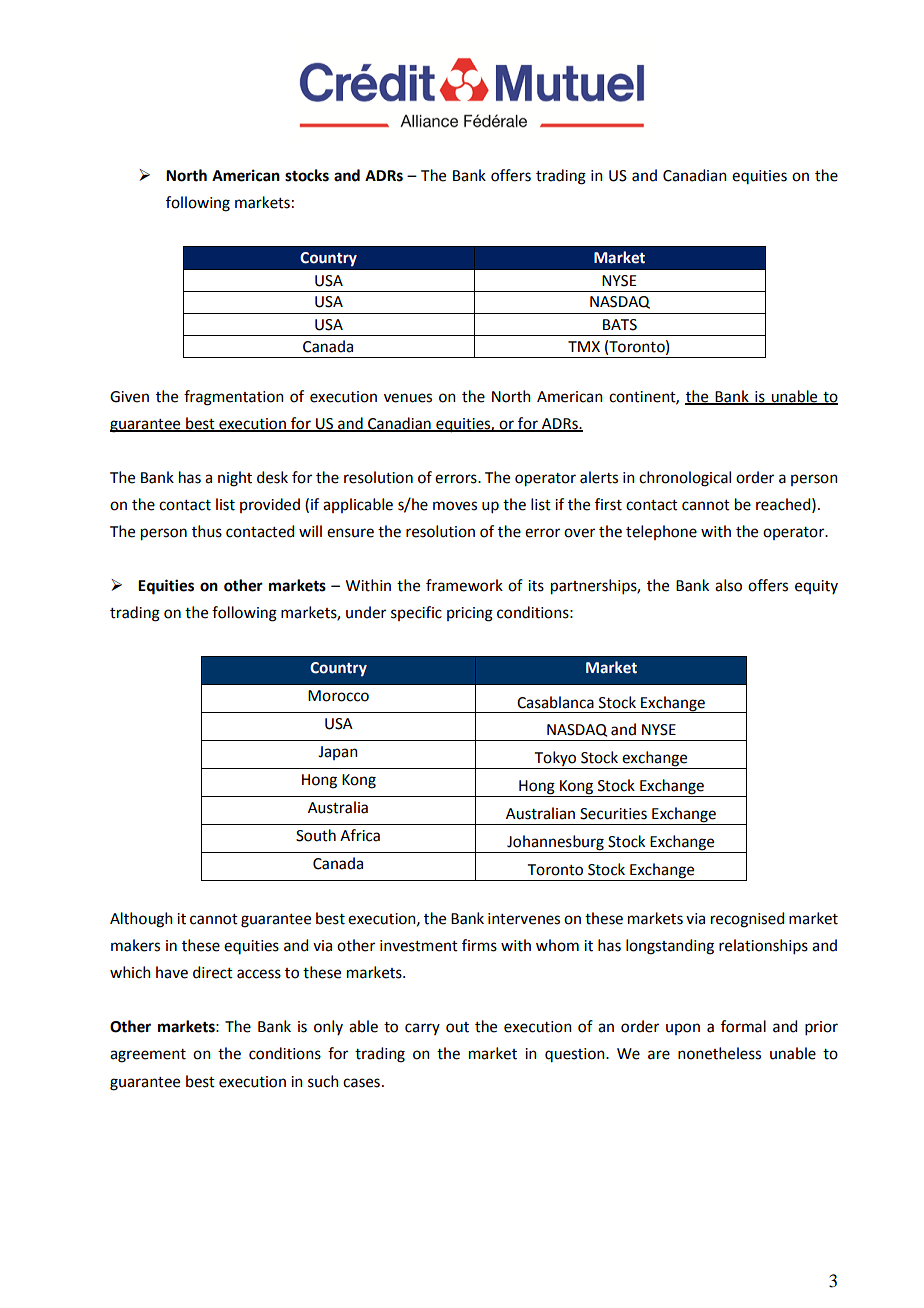 Image resolution: width=924 pixels, height=1308 pixels. I want to click on Morocco, so click(338, 696).
